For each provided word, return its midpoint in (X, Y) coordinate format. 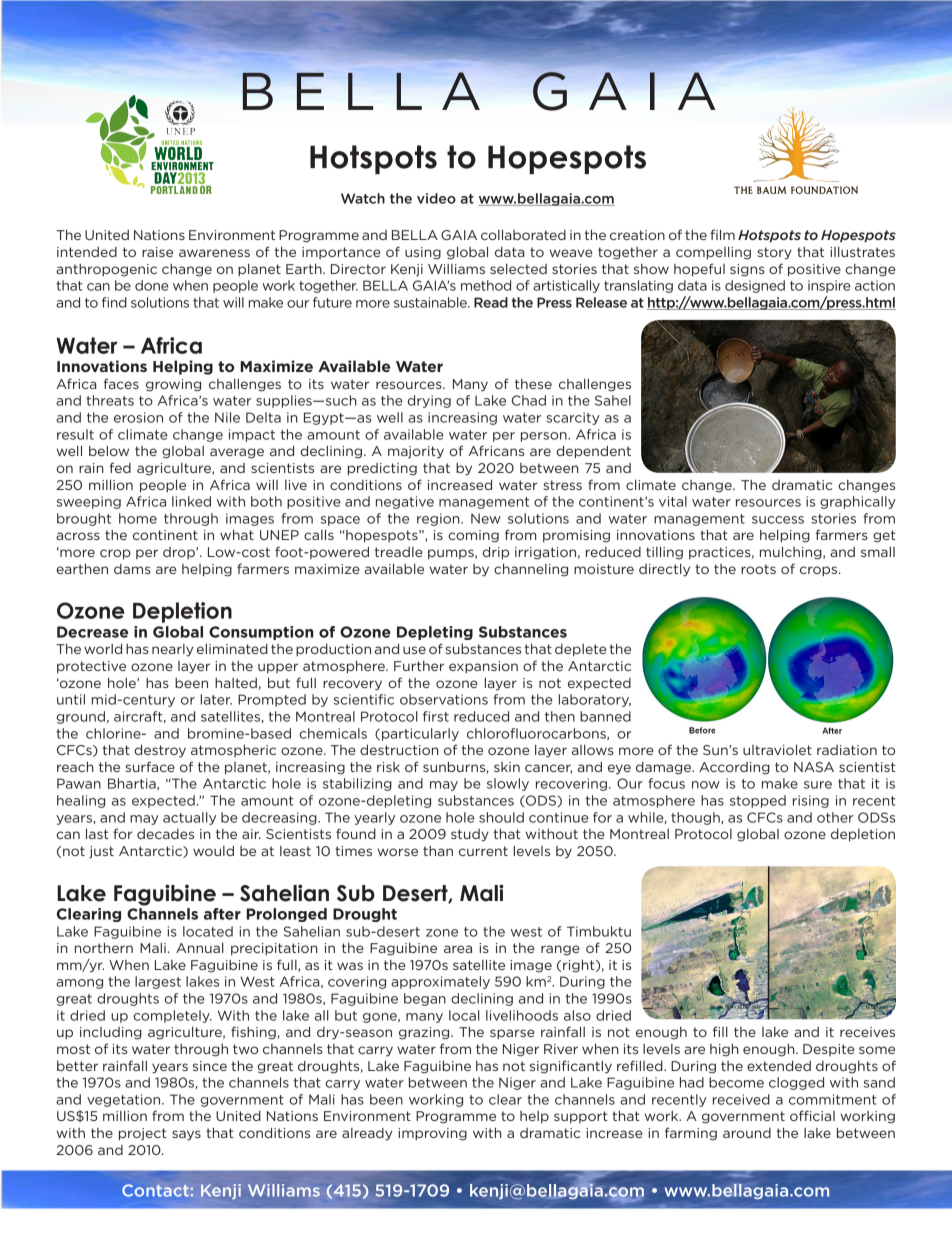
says (186, 1135)
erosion (138, 417)
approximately (440, 982)
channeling (531, 570)
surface (150, 766)
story (775, 253)
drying (429, 401)
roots (758, 569)
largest (158, 982)
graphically (858, 502)
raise (157, 252)
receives (867, 1032)
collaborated (523, 234)
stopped (758, 801)
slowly (508, 784)
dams (132, 569)
